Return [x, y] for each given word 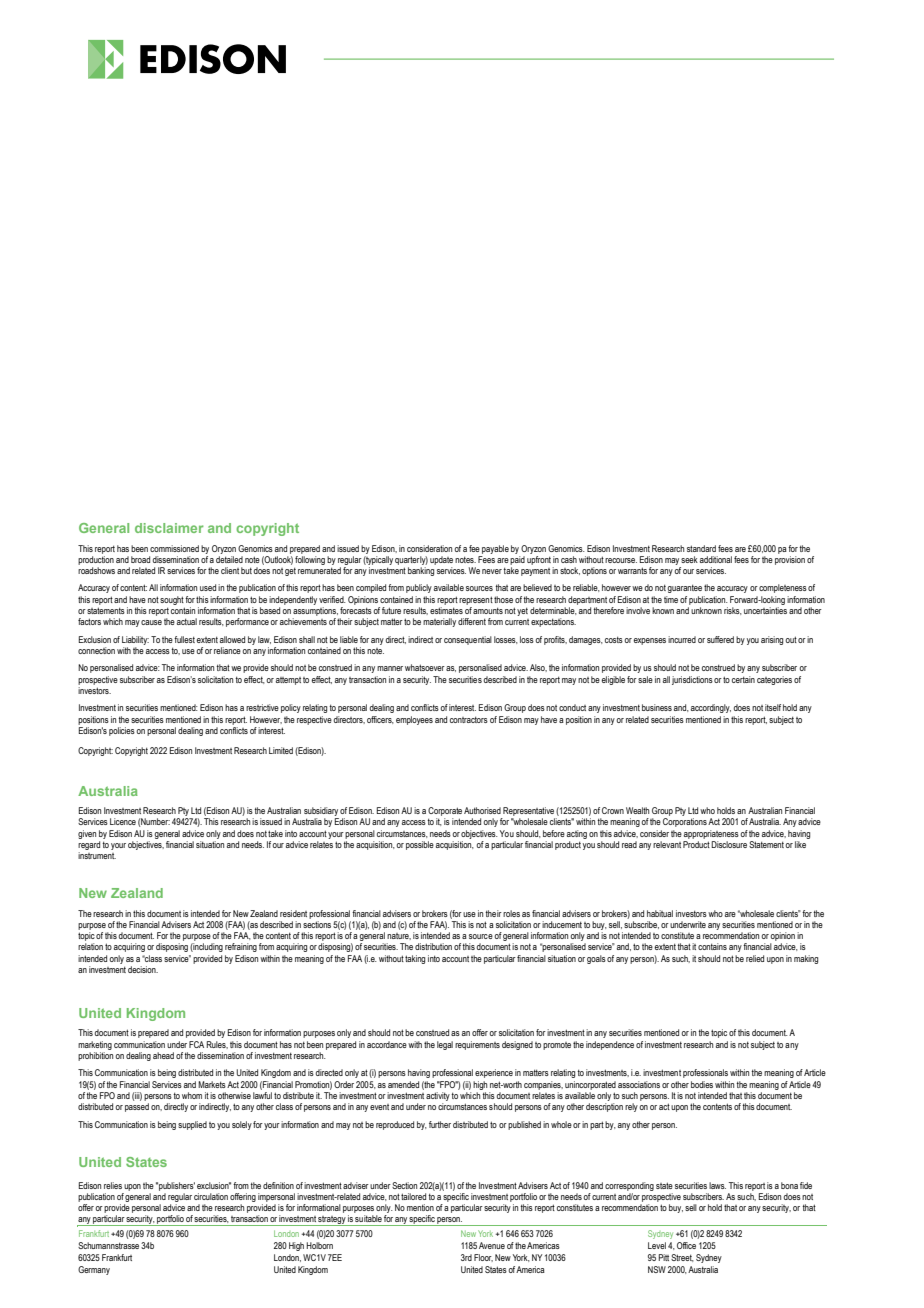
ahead [163, 1055]
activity [438, 1096]
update [441, 560]
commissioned [174, 548]
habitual [660, 913]
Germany [94, 1270]
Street [682, 1258]
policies [122, 731]
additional [716, 559]
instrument [97, 855]
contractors [469, 719]
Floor [483, 1258]
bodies [702, 1084]
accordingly [711, 708]
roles [511, 913]
